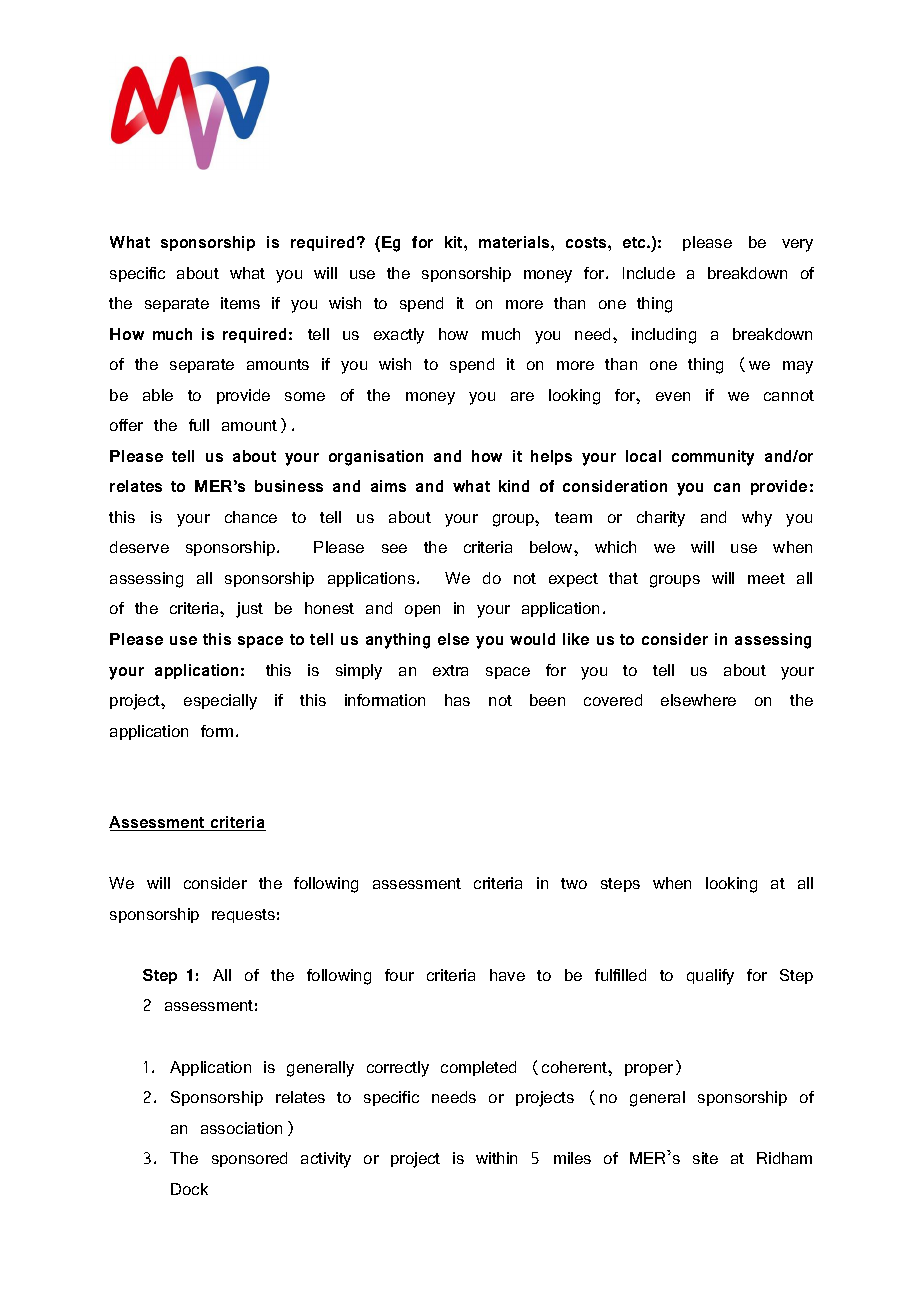 The height and width of the screenshot is (1308, 924). What do you see at coordinates (496, 1158) in the screenshot?
I see `within` at bounding box center [496, 1158].
